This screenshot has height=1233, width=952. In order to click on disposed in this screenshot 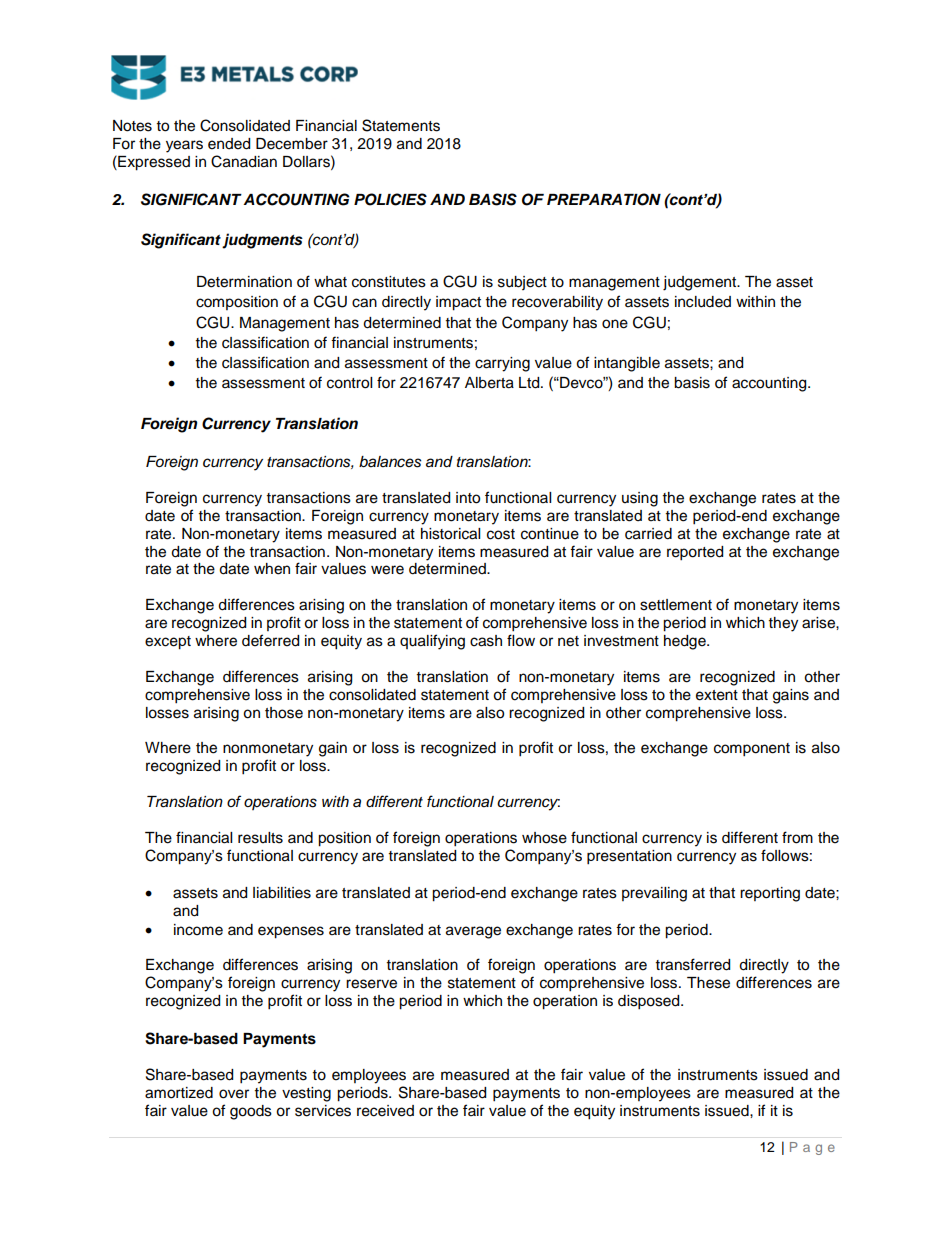, I will do `click(650, 1002)`.
